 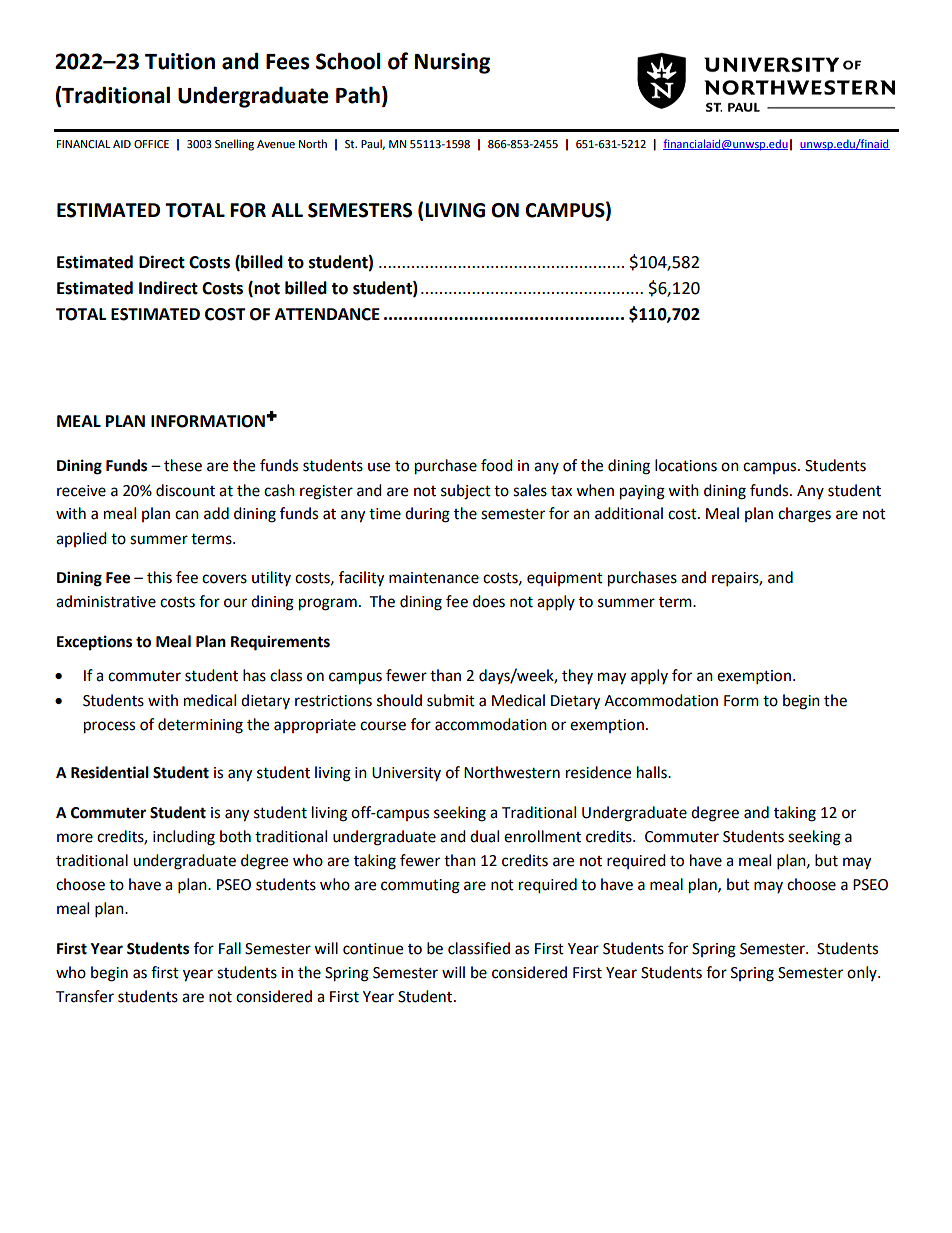 I want to click on Exceptions, so click(x=94, y=643).
